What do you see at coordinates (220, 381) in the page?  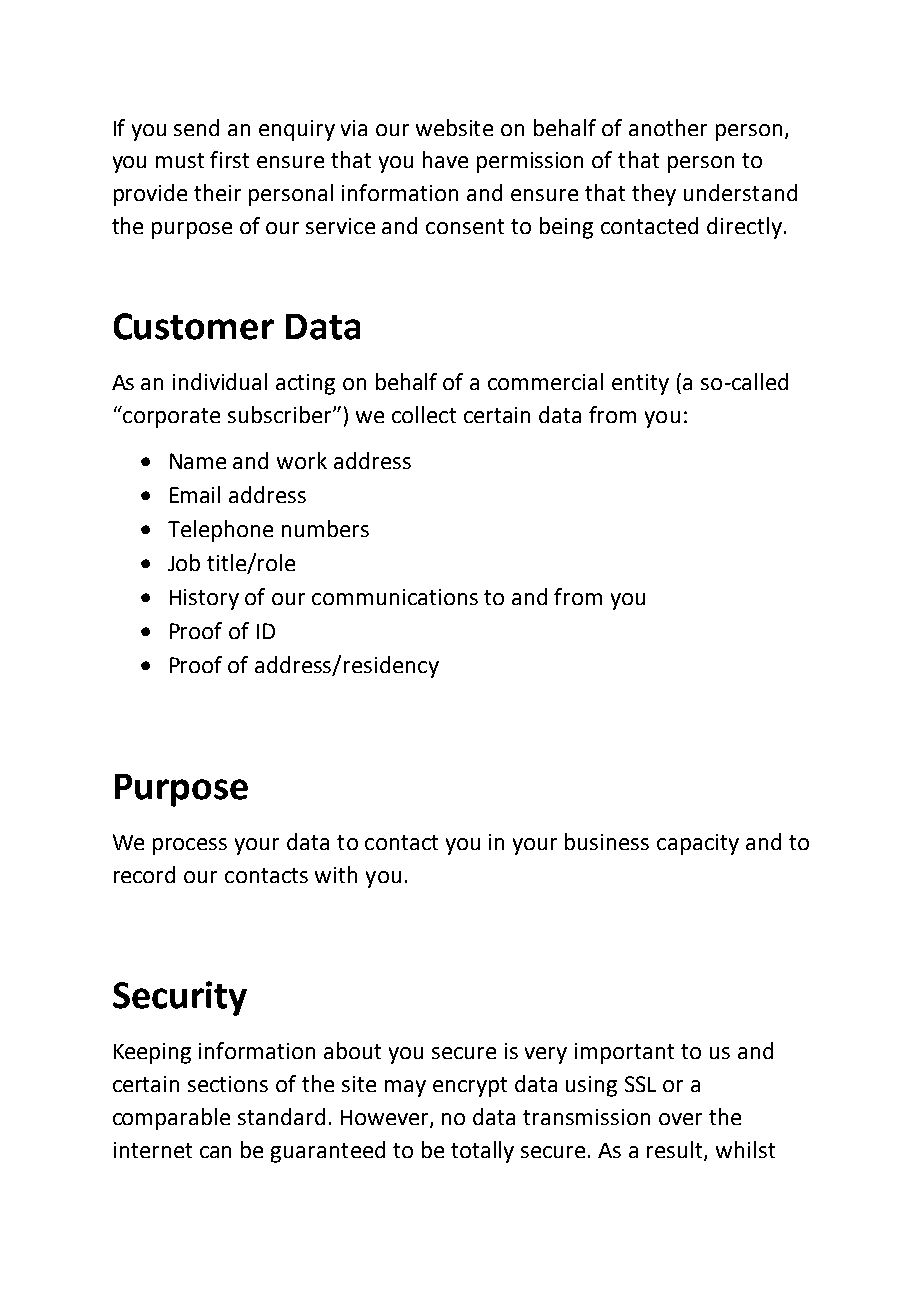 I see `individual` at bounding box center [220, 381].
